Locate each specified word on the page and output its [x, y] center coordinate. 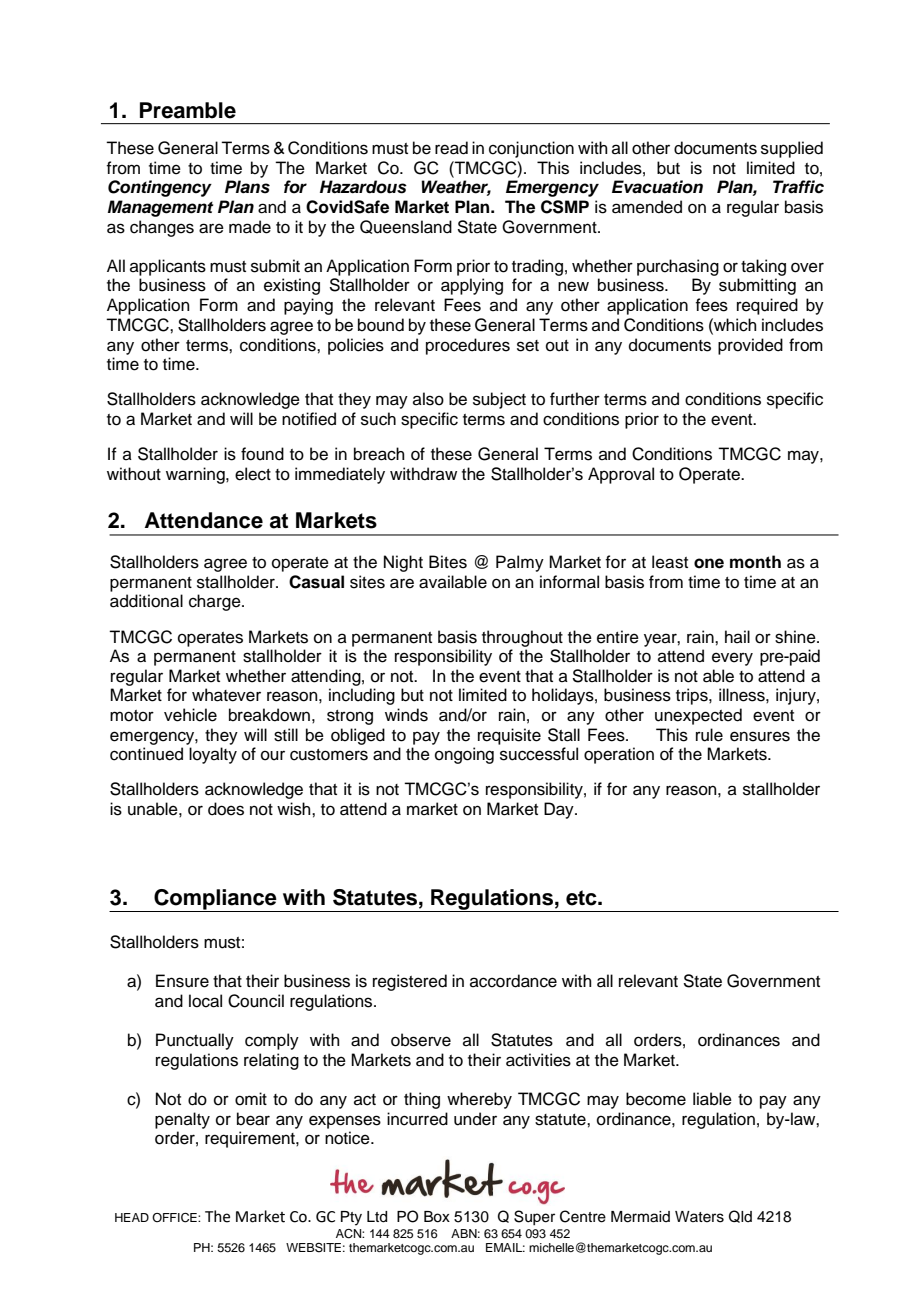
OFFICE [175, 1218]
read [451, 148]
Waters [699, 1217]
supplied [792, 149]
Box [437, 1217]
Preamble [188, 110]
